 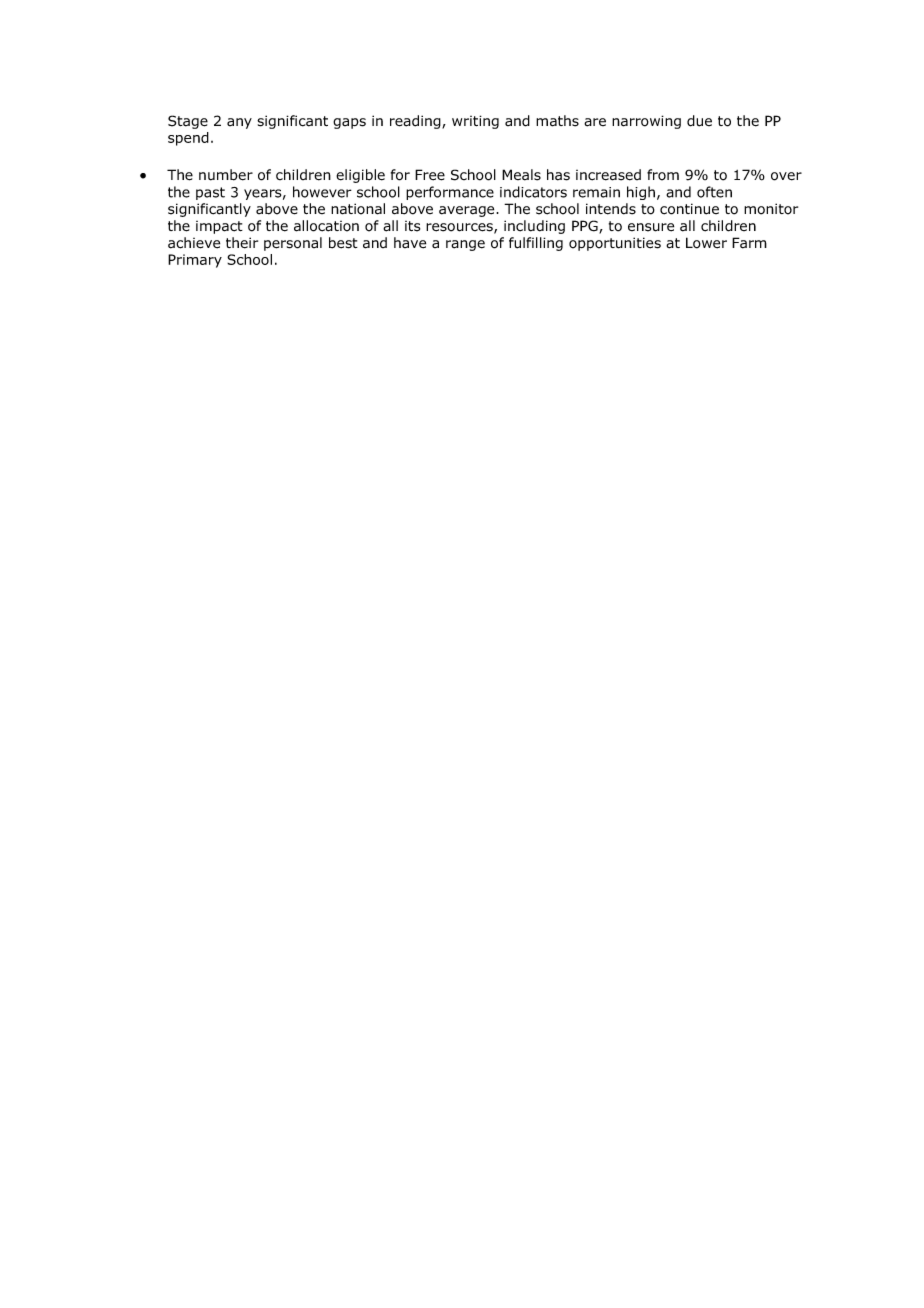 What do you see at coordinates (651, 227) in the screenshot?
I see `ensure` at bounding box center [651, 227].
